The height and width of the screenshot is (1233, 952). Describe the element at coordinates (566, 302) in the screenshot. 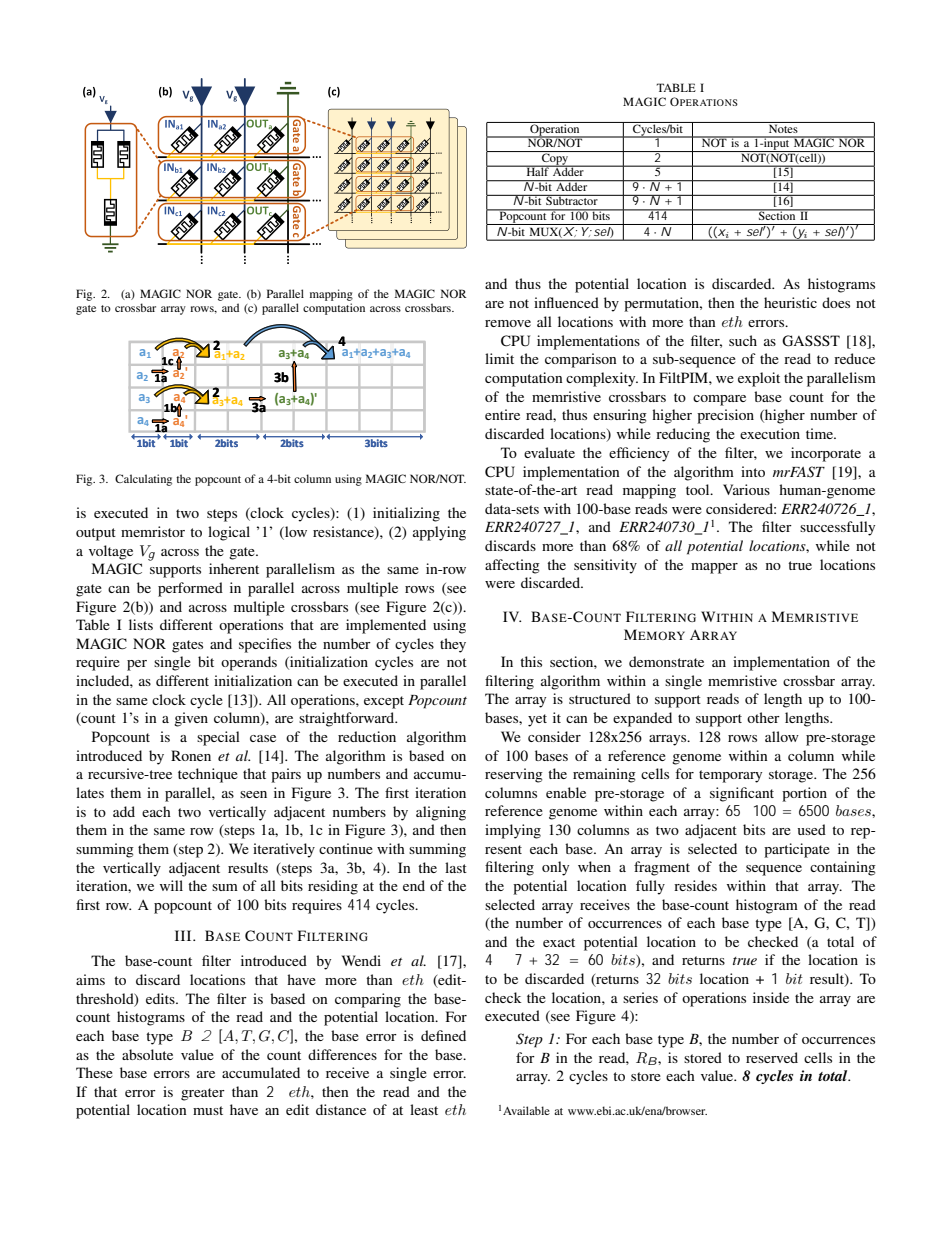

I see `influenced` at that location.
